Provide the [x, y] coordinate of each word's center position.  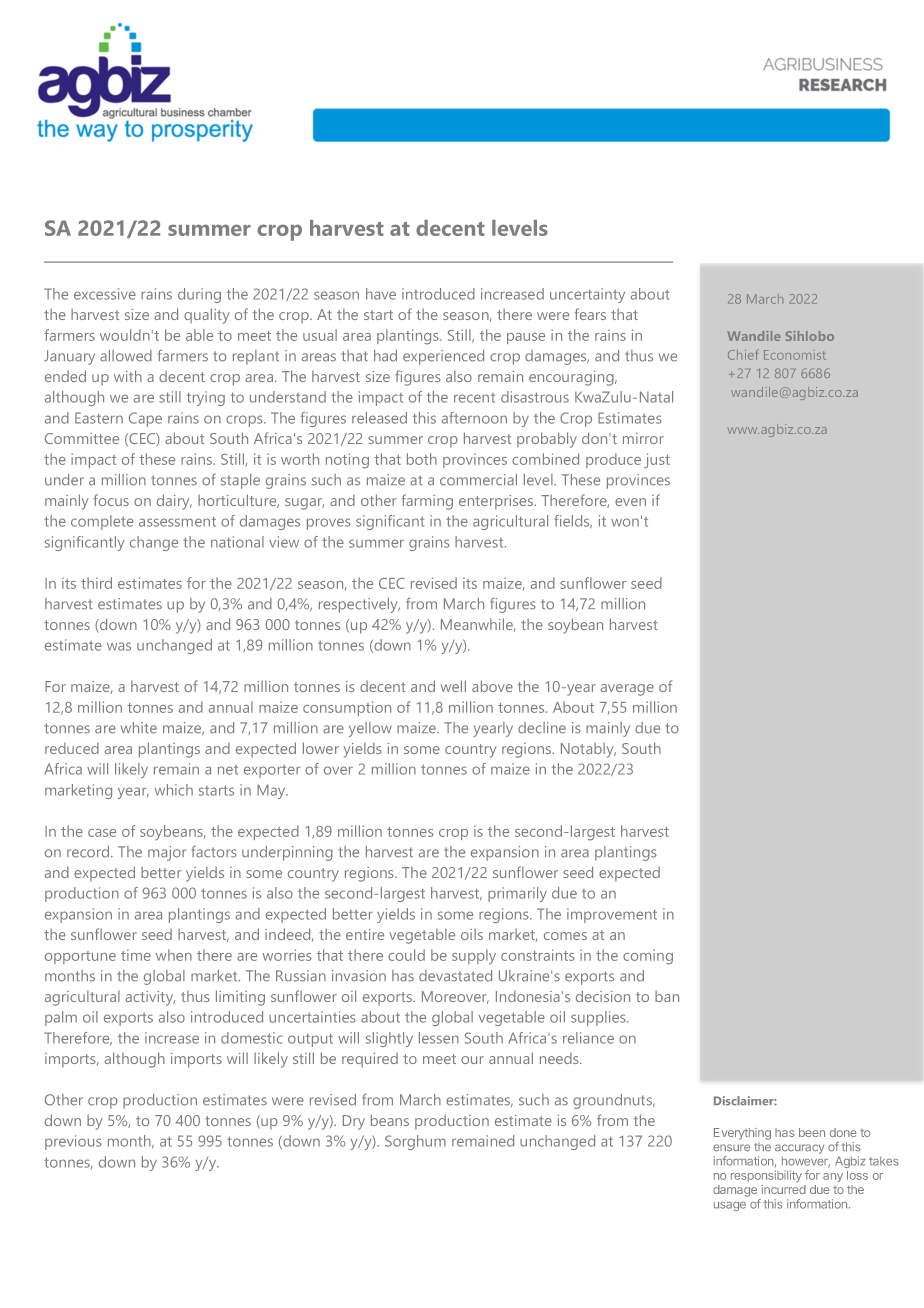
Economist [795, 355]
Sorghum [415, 1142]
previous [73, 1142]
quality [207, 316]
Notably [588, 750]
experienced [443, 357]
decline [542, 728]
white [139, 728]
